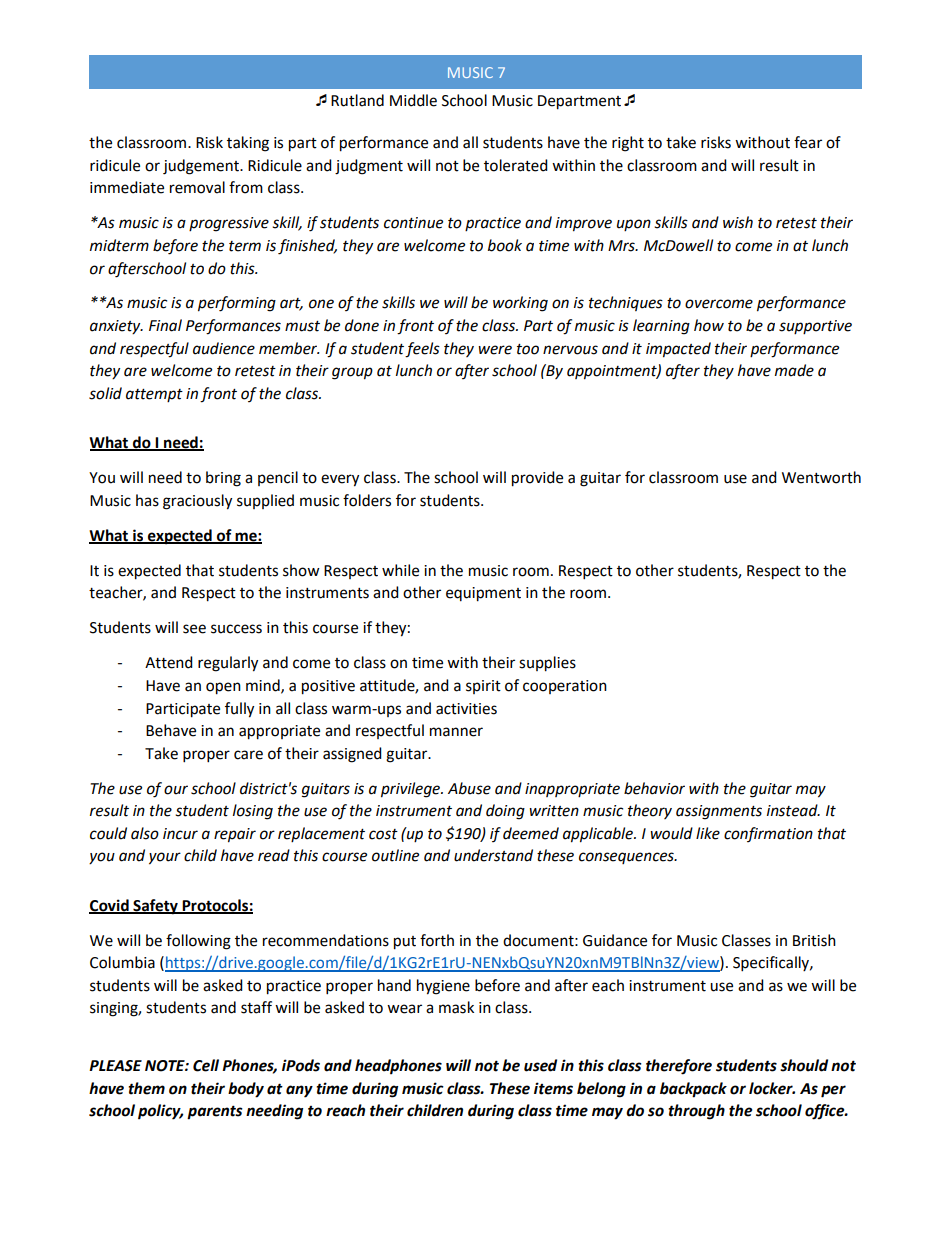  I want to click on fear, so click(808, 142).
